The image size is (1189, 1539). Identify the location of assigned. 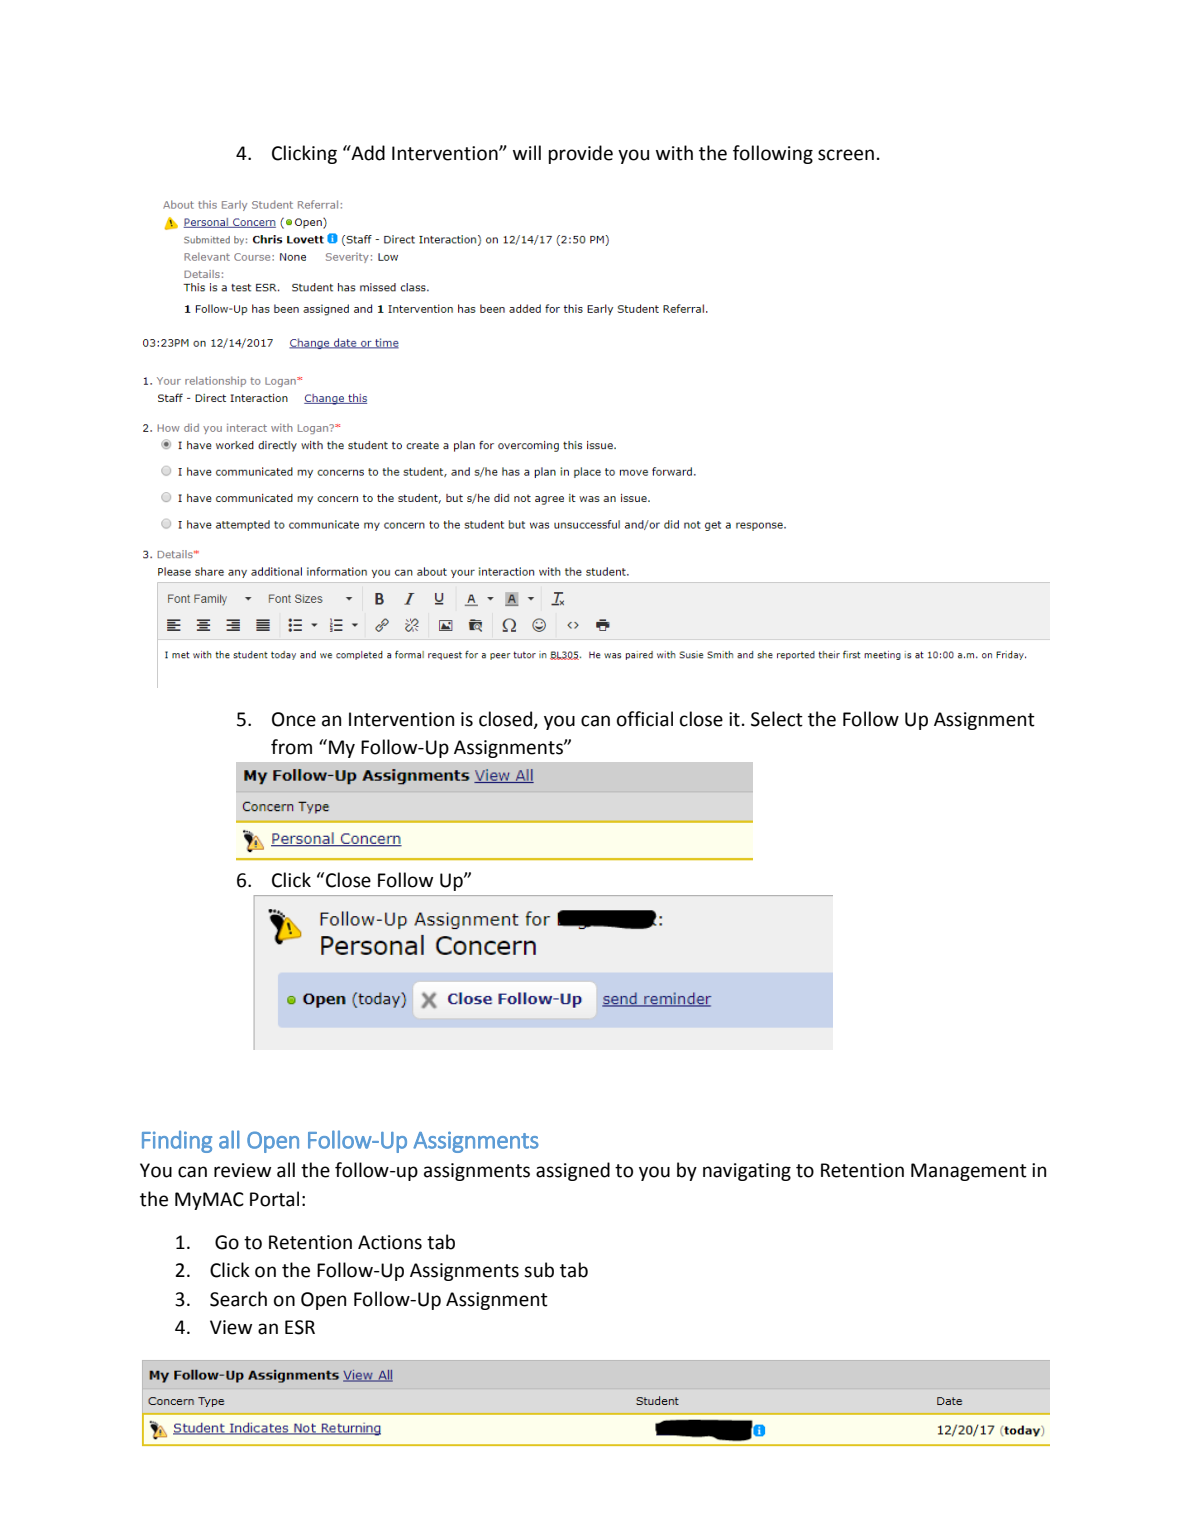
(573, 1171).
